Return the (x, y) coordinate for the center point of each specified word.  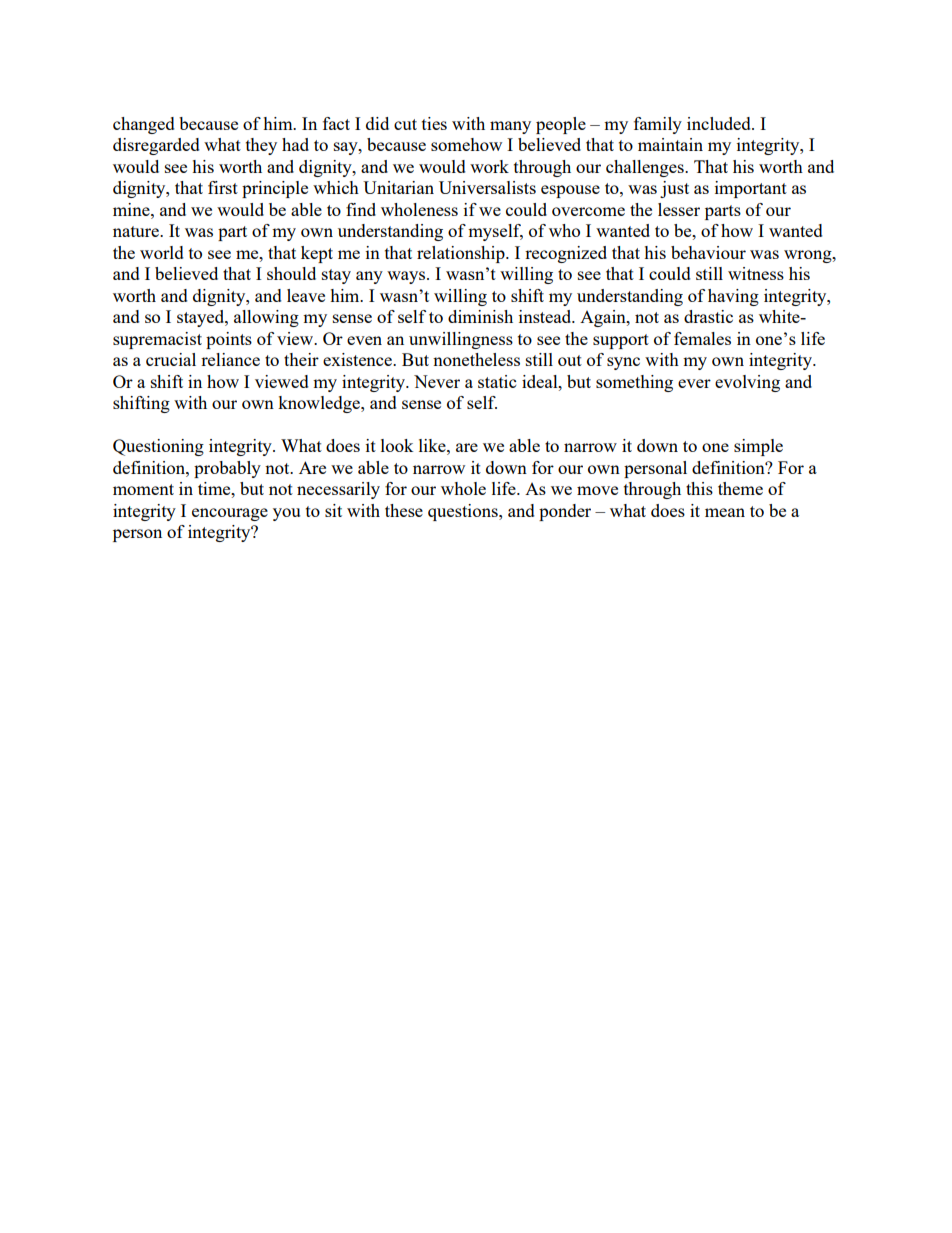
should (291, 273)
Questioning (158, 447)
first (223, 187)
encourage (230, 514)
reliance (230, 359)
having (733, 297)
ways (407, 277)
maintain (670, 144)
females (702, 338)
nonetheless (476, 359)
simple (758, 447)
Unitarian (398, 187)
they (261, 146)
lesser (679, 209)
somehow (466, 144)
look (397, 445)
